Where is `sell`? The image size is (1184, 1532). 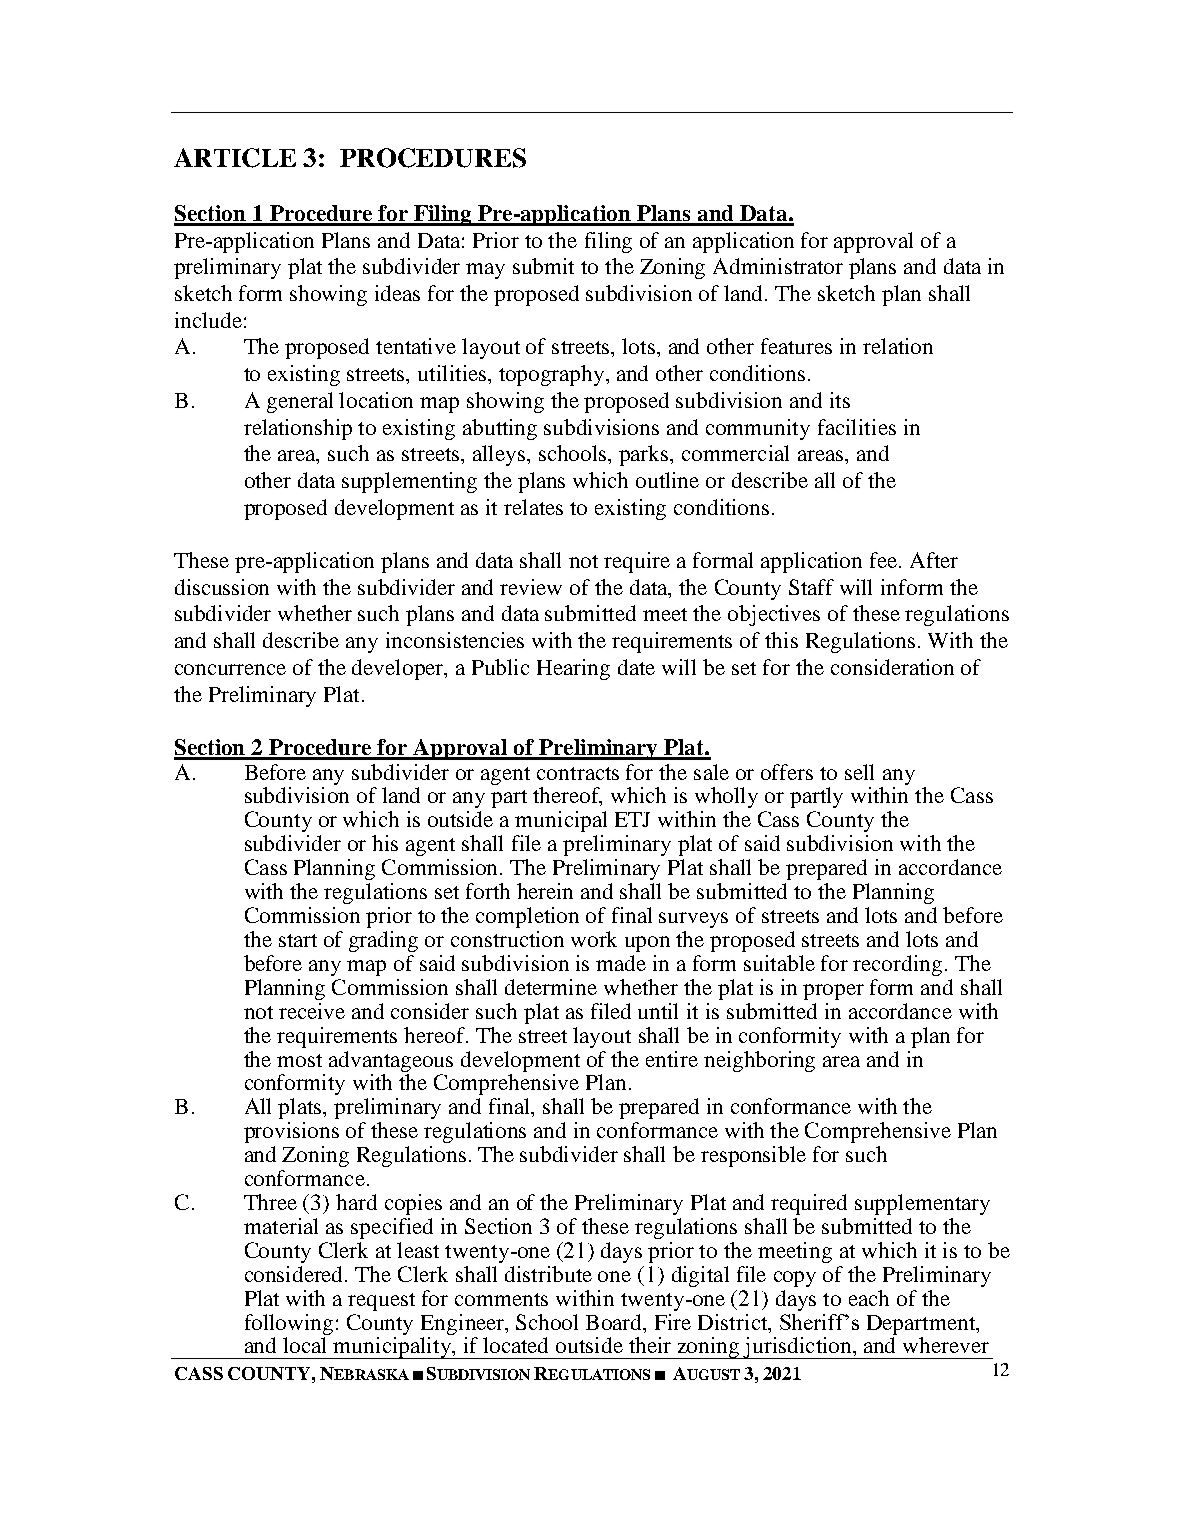
sell is located at coordinates (859, 772).
